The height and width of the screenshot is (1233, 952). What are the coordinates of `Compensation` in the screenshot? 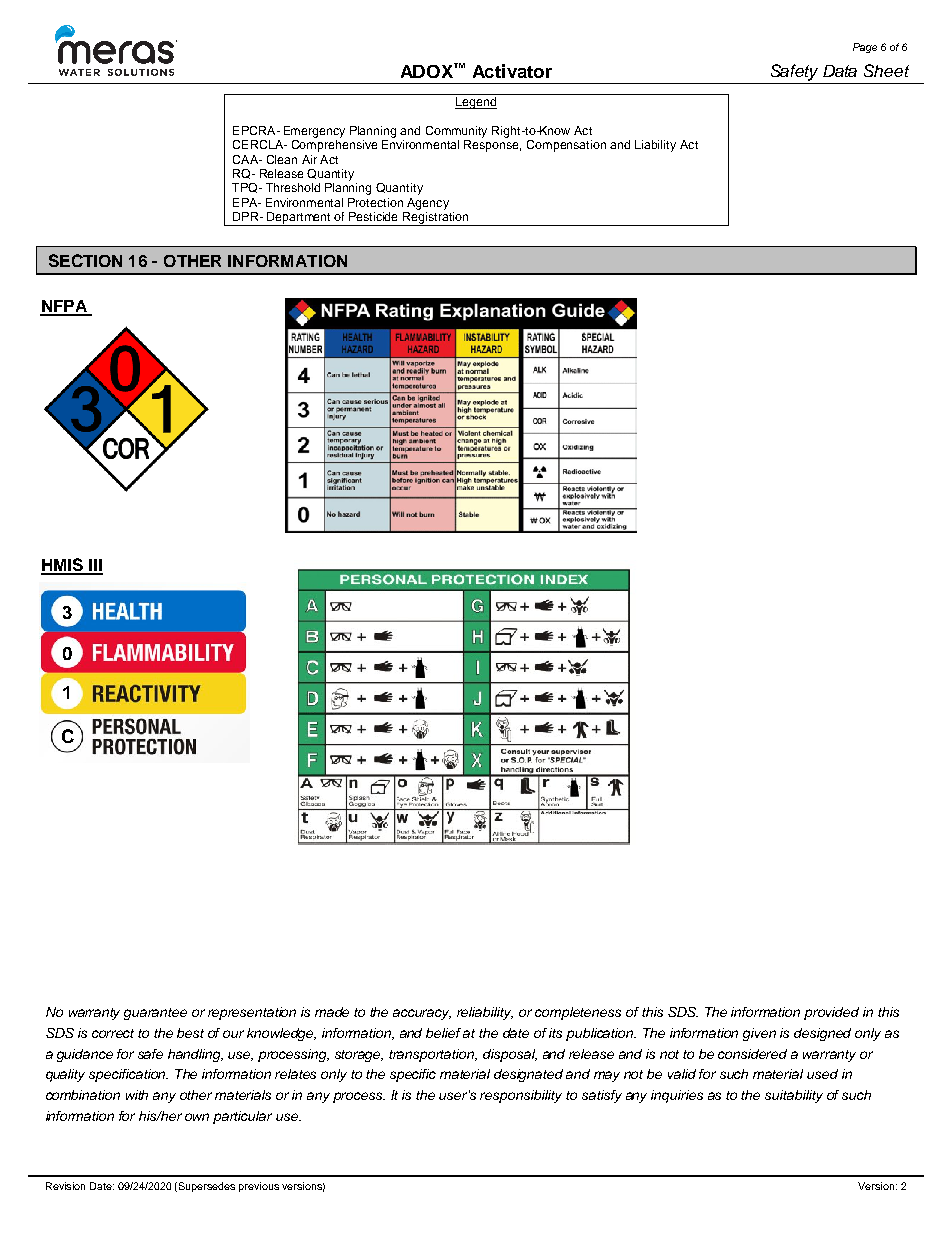 It's located at (566, 146).
